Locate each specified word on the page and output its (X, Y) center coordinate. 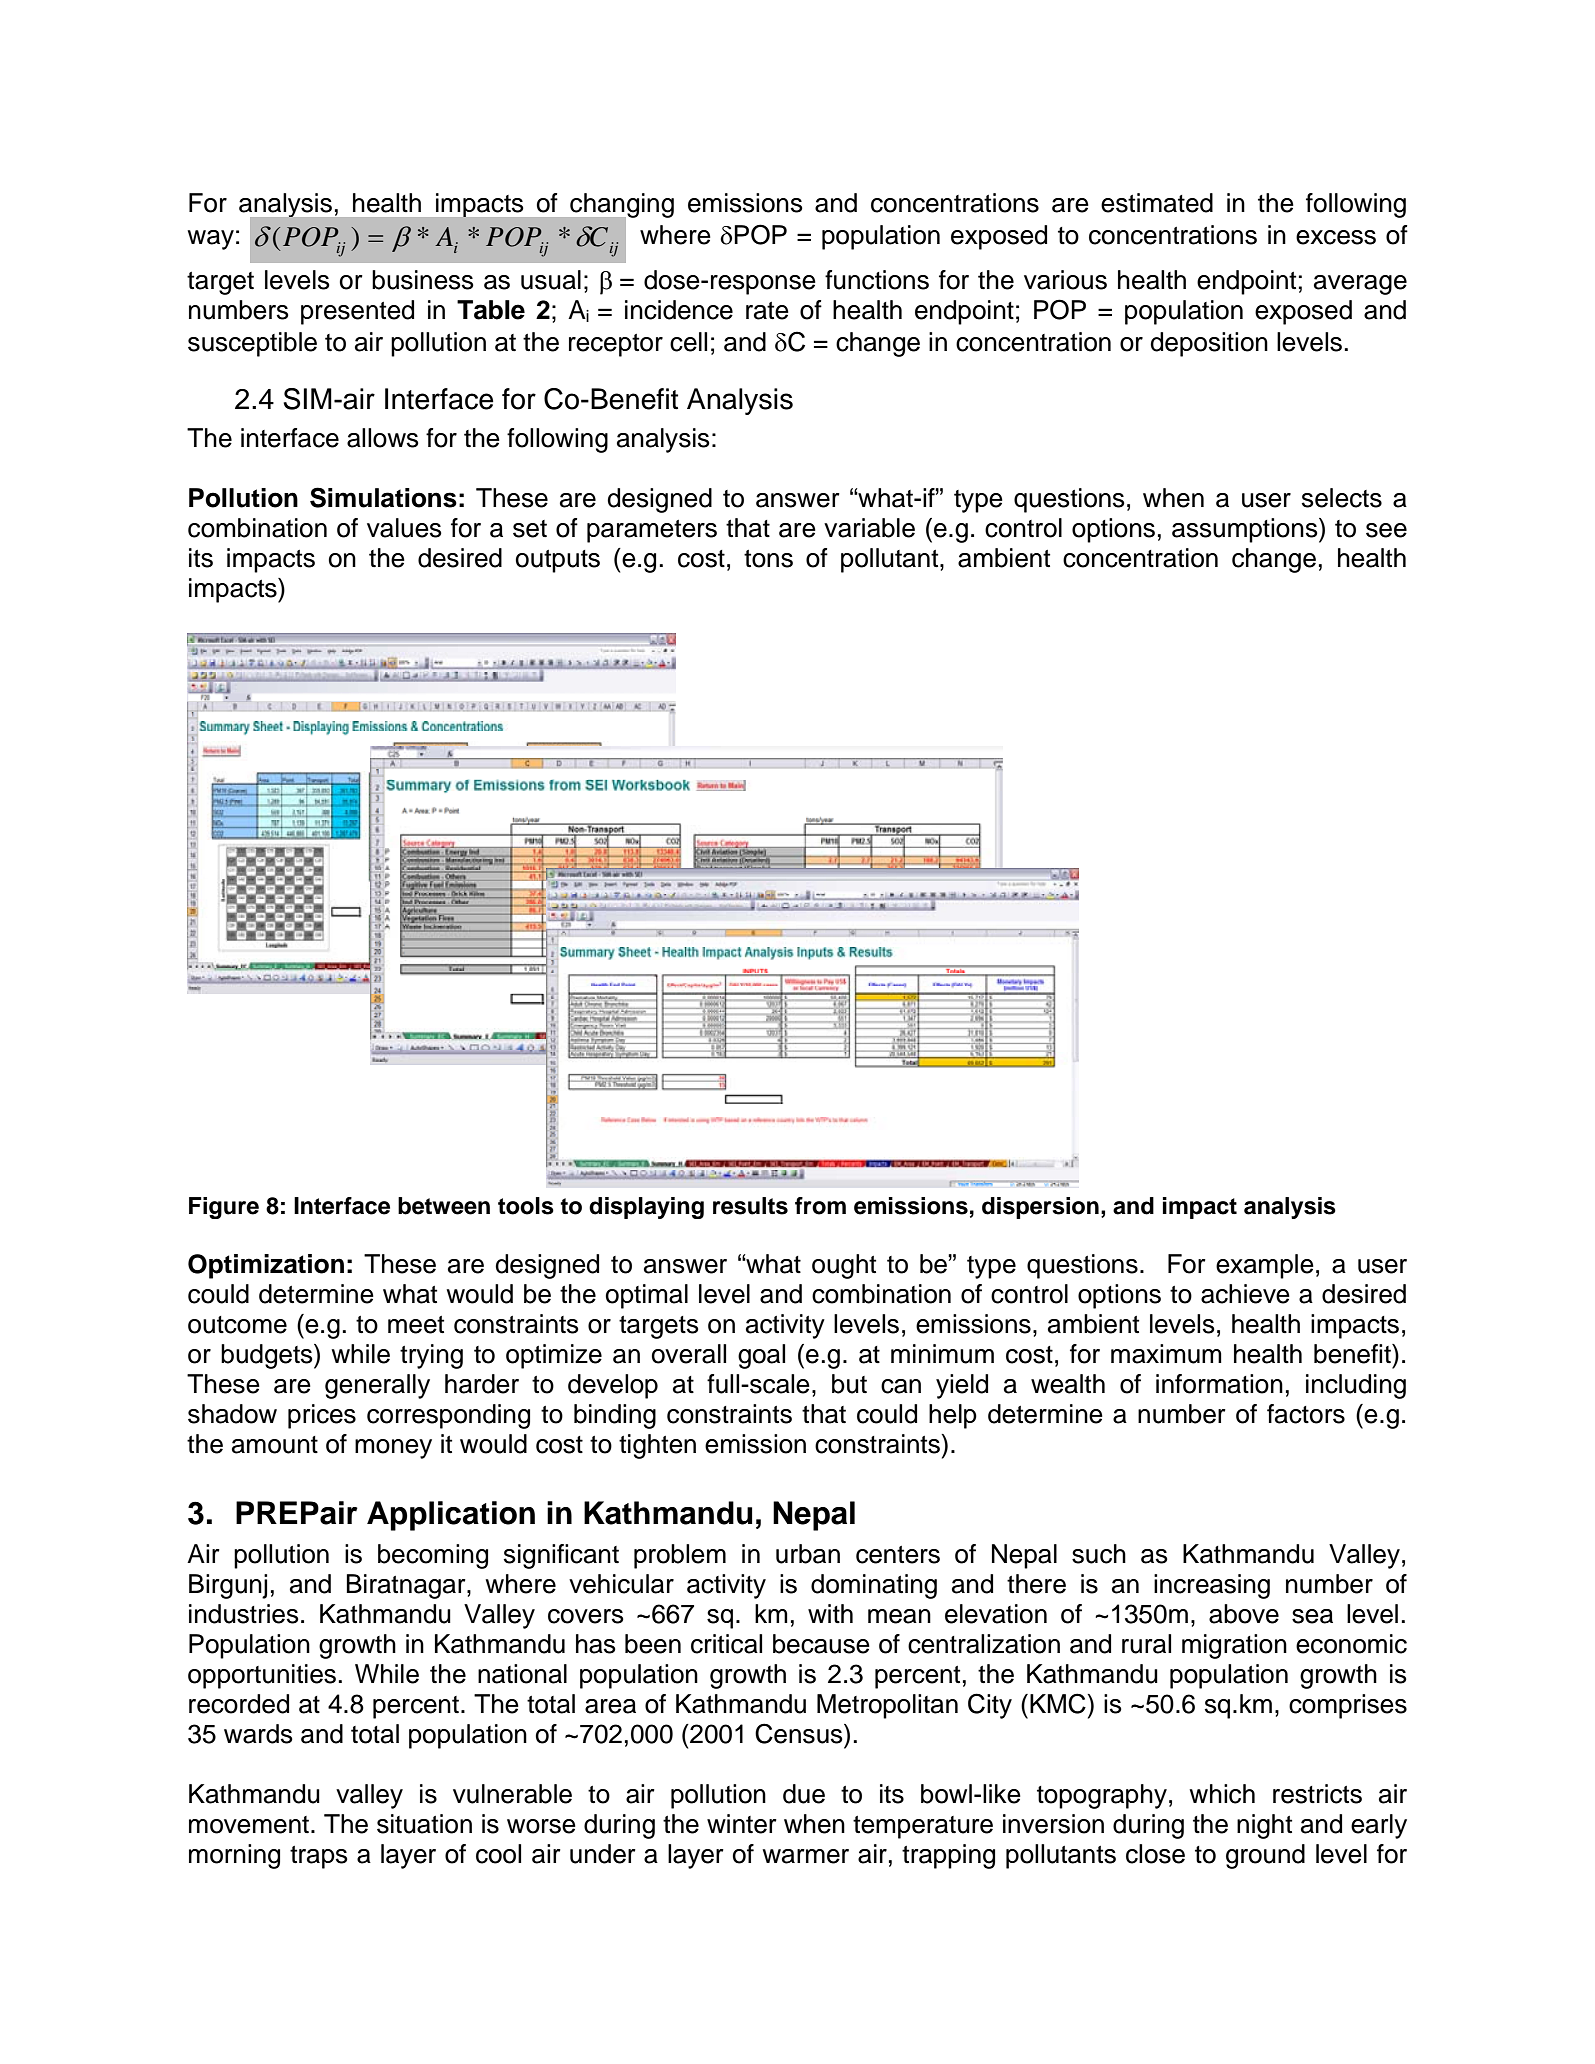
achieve (1245, 1294)
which (1222, 1794)
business (423, 280)
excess (1336, 237)
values (404, 528)
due (804, 1794)
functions (877, 280)
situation (424, 1824)
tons (768, 559)
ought (844, 1266)
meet (416, 1325)
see (1386, 530)
